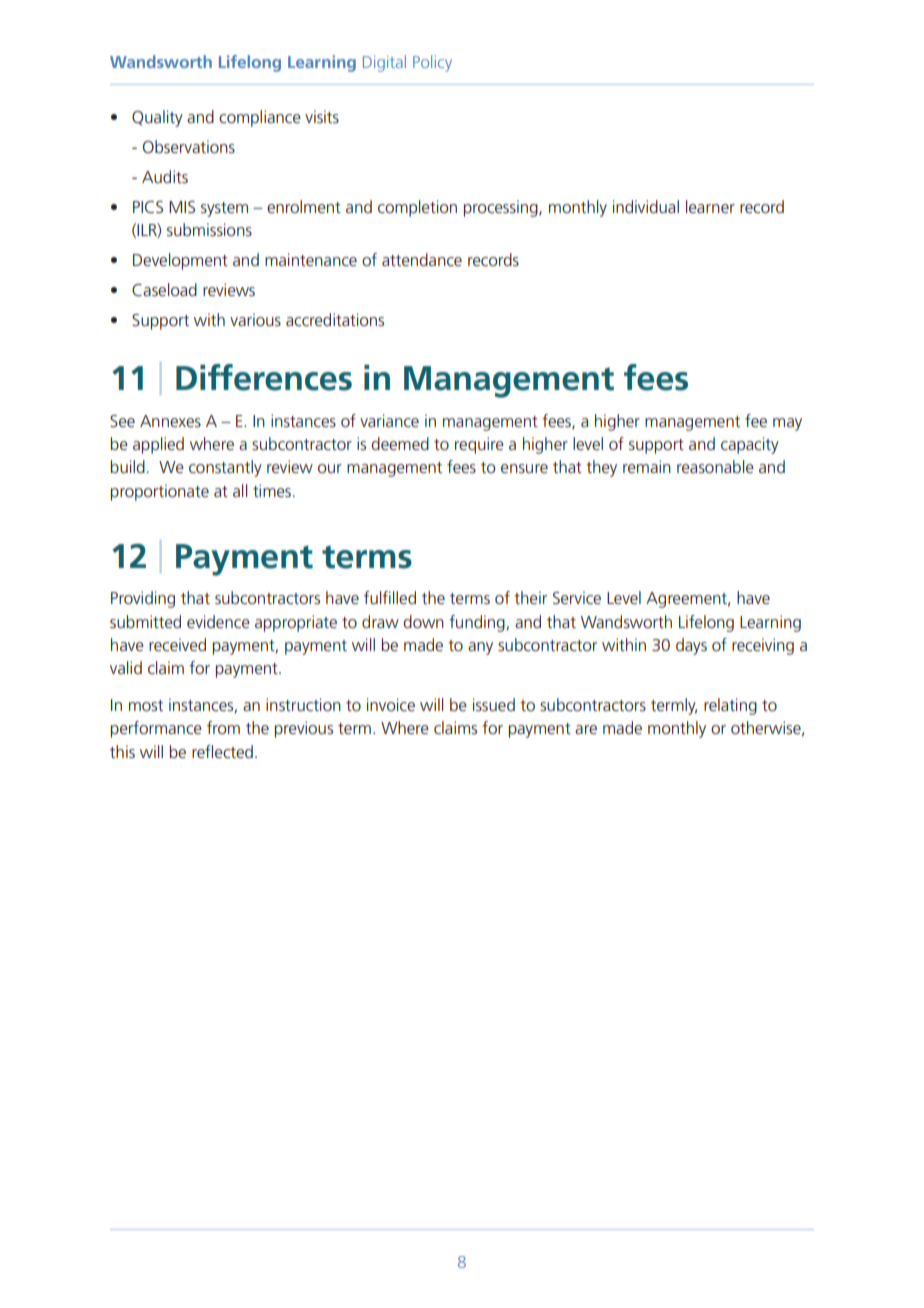 Image resolution: width=924 pixels, height=1308 pixels. Describe the element at coordinates (422, 259) in the screenshot. I see `attendance` at that location.
